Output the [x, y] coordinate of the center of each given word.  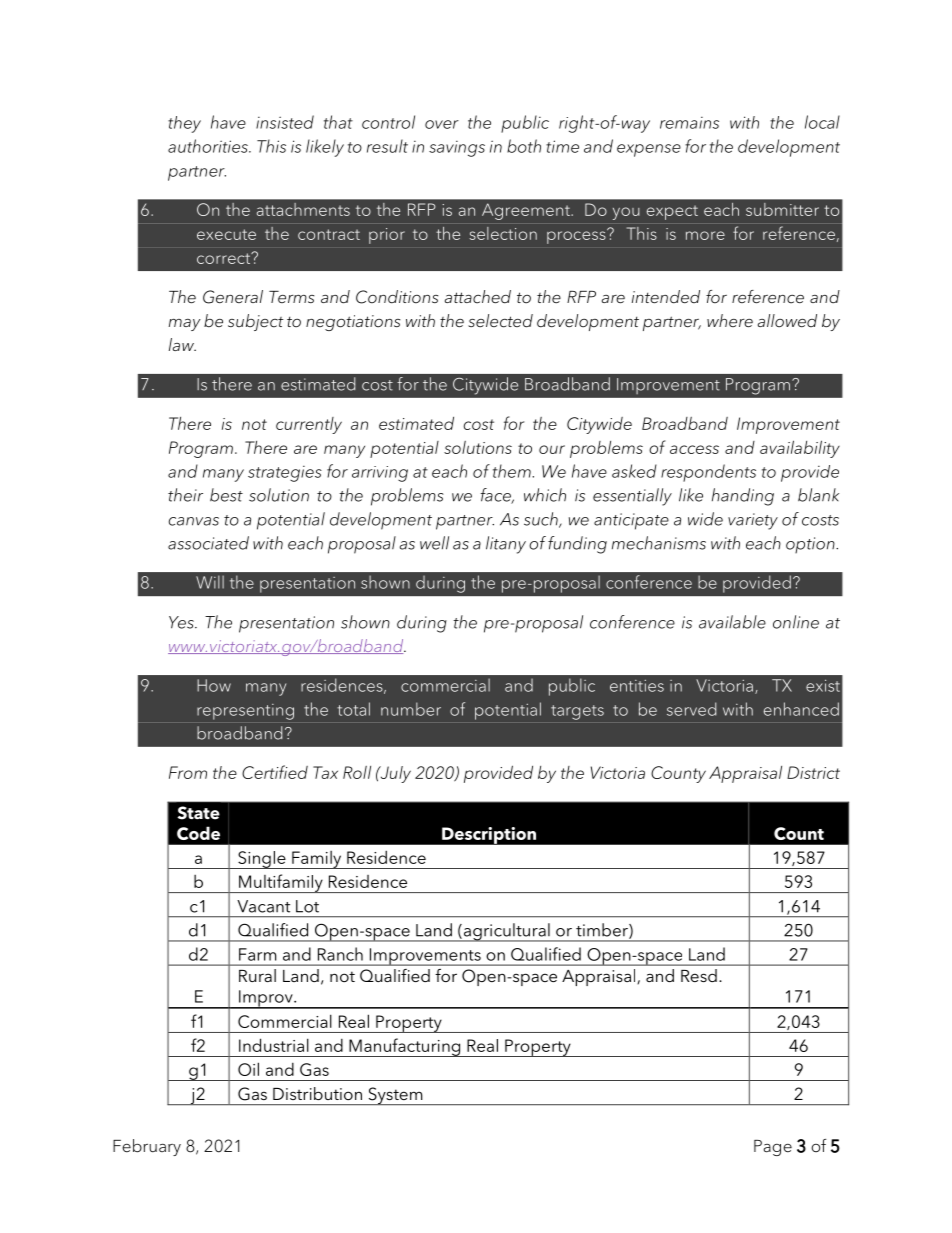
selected [500, 321]
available [732, 622]
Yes [182, 622]
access [694, 449]
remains [689, 123]
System [395, 1096]
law [182, 344]
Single [262, 860]
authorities [209, 146]
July [394, 774]
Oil [248, 1069]
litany [506, 545]
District [813, 772]
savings [457, 149]
